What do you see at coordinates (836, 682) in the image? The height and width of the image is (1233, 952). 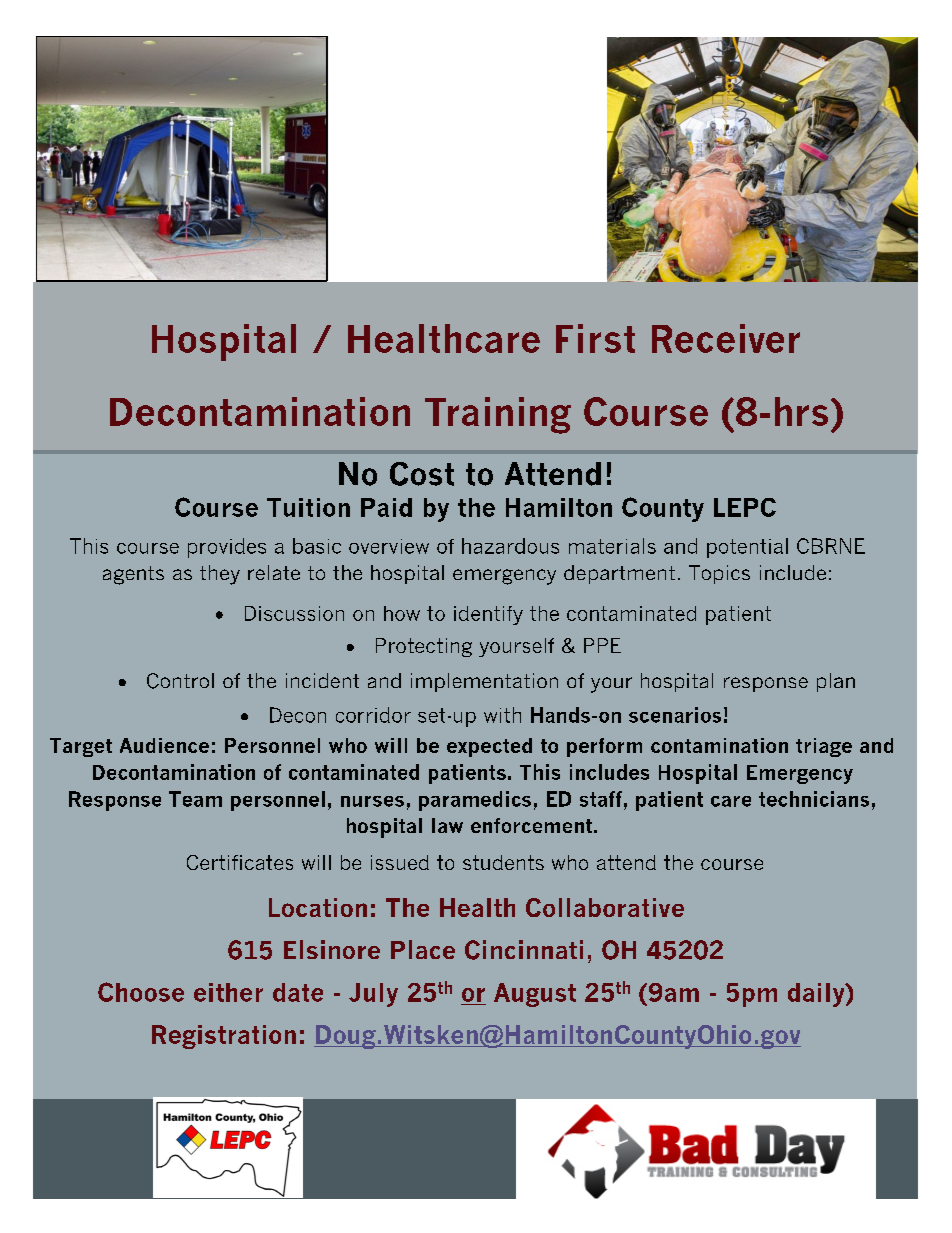 I see `plan` at bounding box center [836, 682].
